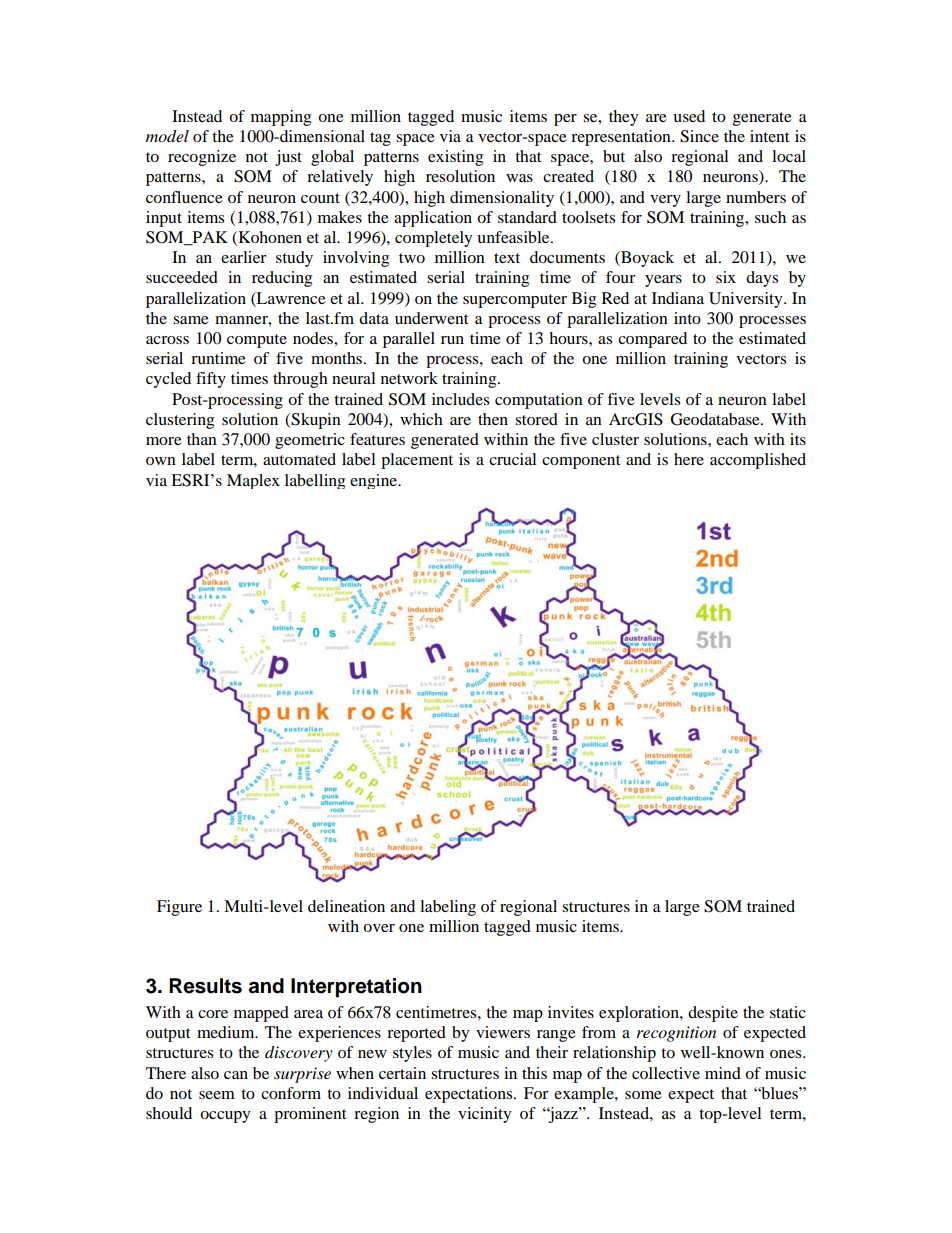 Image resolution: width=952 pixels, height=1233 pixels. Describe the element at coordinates (202, 158) in the screenshot. I see `recognize` at that location.
